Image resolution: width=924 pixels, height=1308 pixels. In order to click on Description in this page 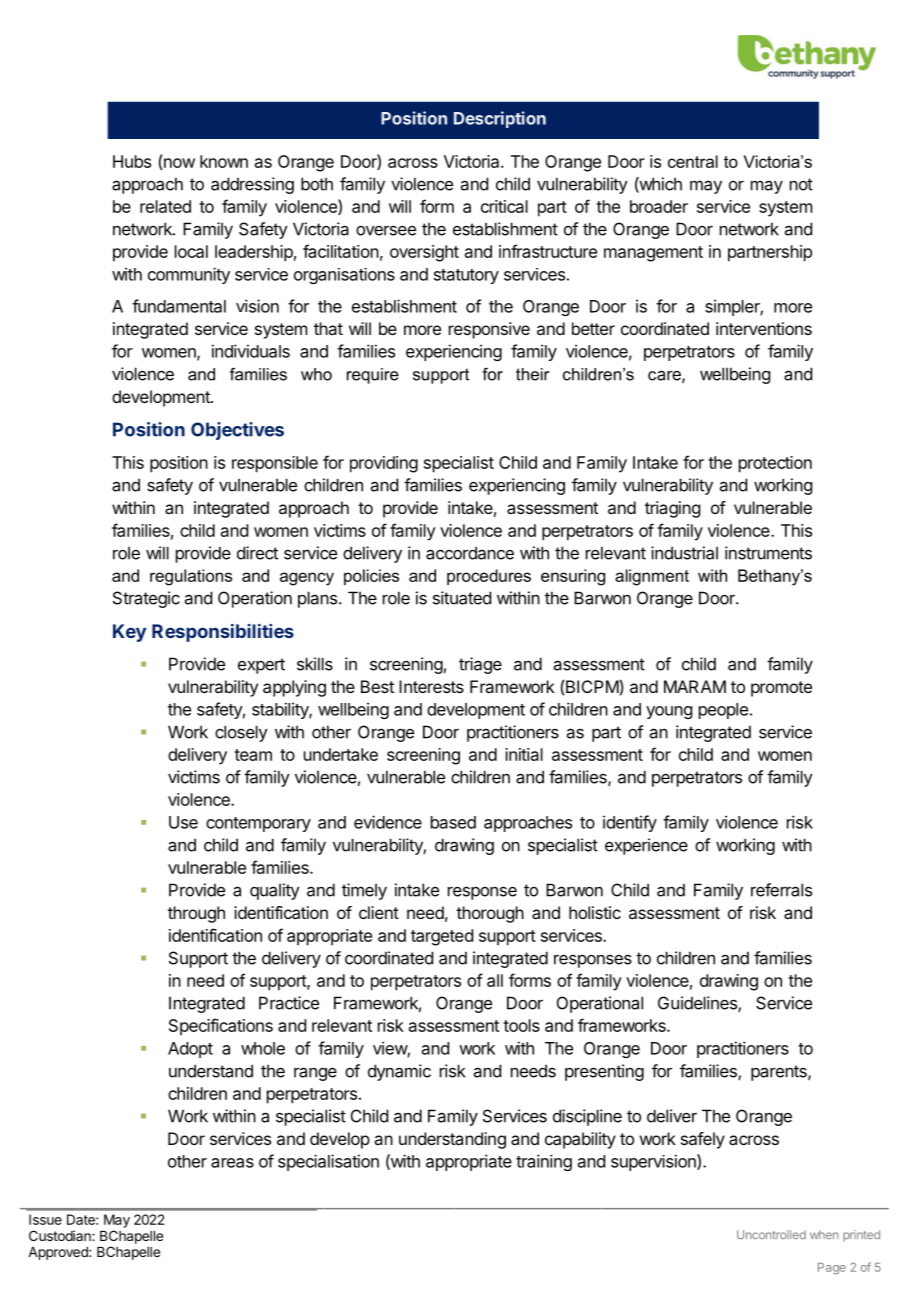, I will do `click(500, 119)`.
